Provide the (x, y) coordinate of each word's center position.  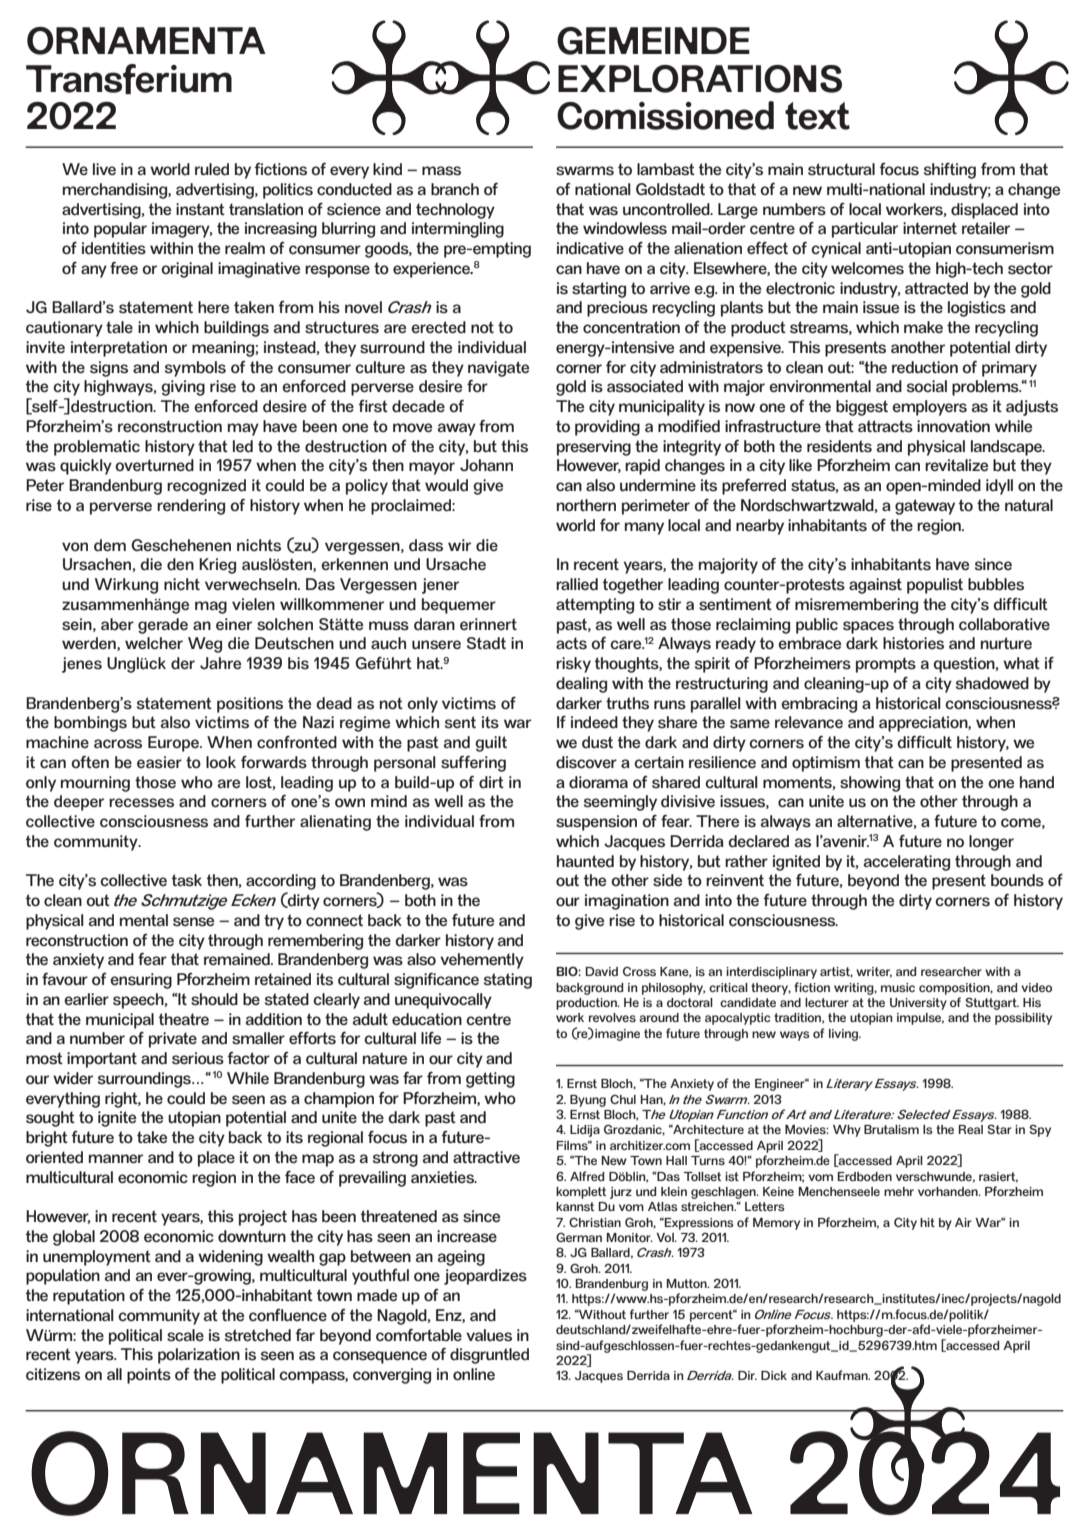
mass (441, 171)
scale (185, 1335)
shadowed (992, 683)
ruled (212, 169)
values (489, 1335)
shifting (950, 171)
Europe (174, 744)
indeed (594, 722)
